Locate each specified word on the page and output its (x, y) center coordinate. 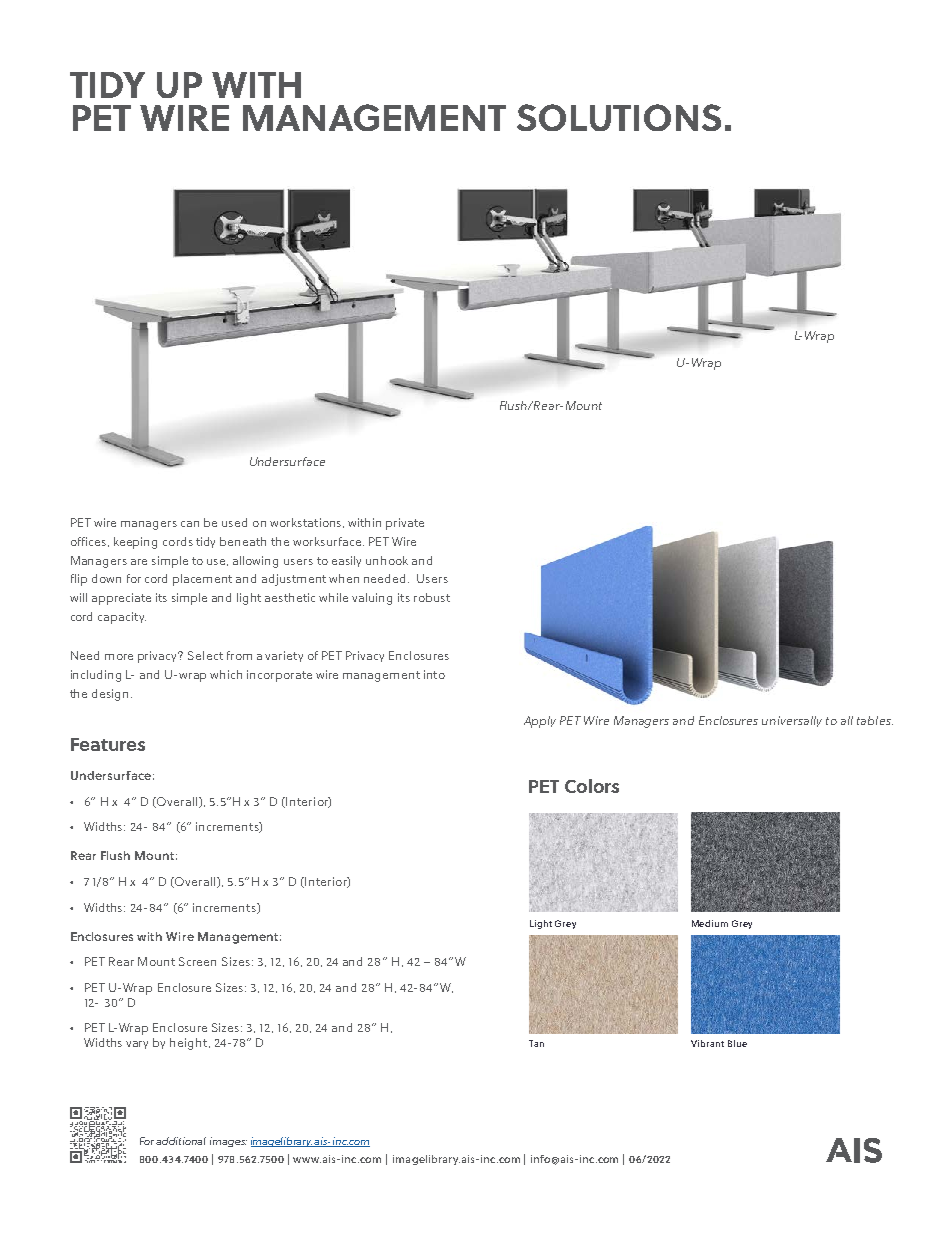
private (405, 524)
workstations (307, 523)
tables (875, 720)
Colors (592, 786)
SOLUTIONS (619, 117)
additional (181, 1141)
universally (792, 721)
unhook (387, 560)
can (190, 524)
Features (108, 744)
